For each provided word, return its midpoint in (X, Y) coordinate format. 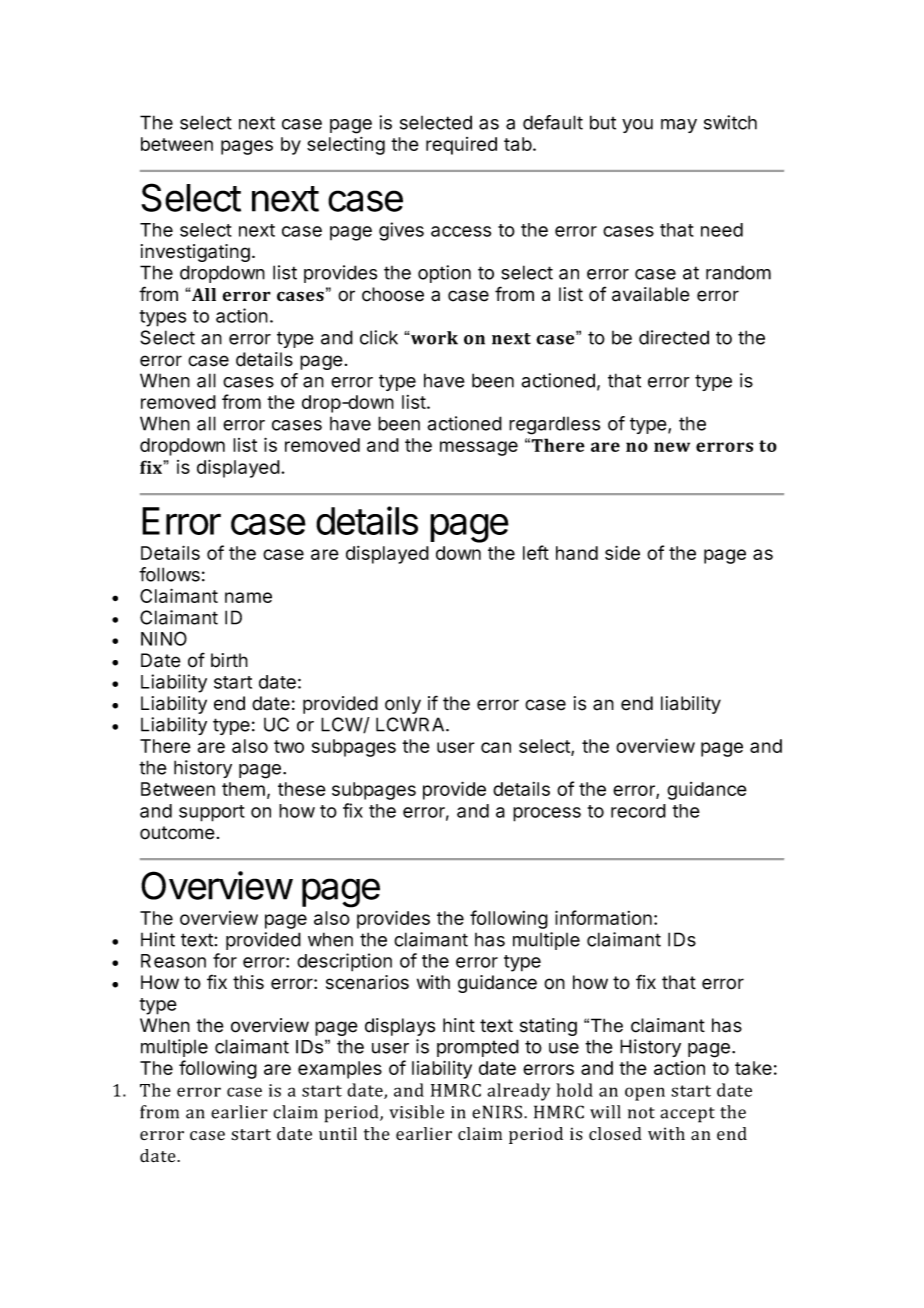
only (403, 705)
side (622, 552)
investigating (195, 253)
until (338, 1133)
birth (229, 660)
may (679, 126)
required (461, 146)
